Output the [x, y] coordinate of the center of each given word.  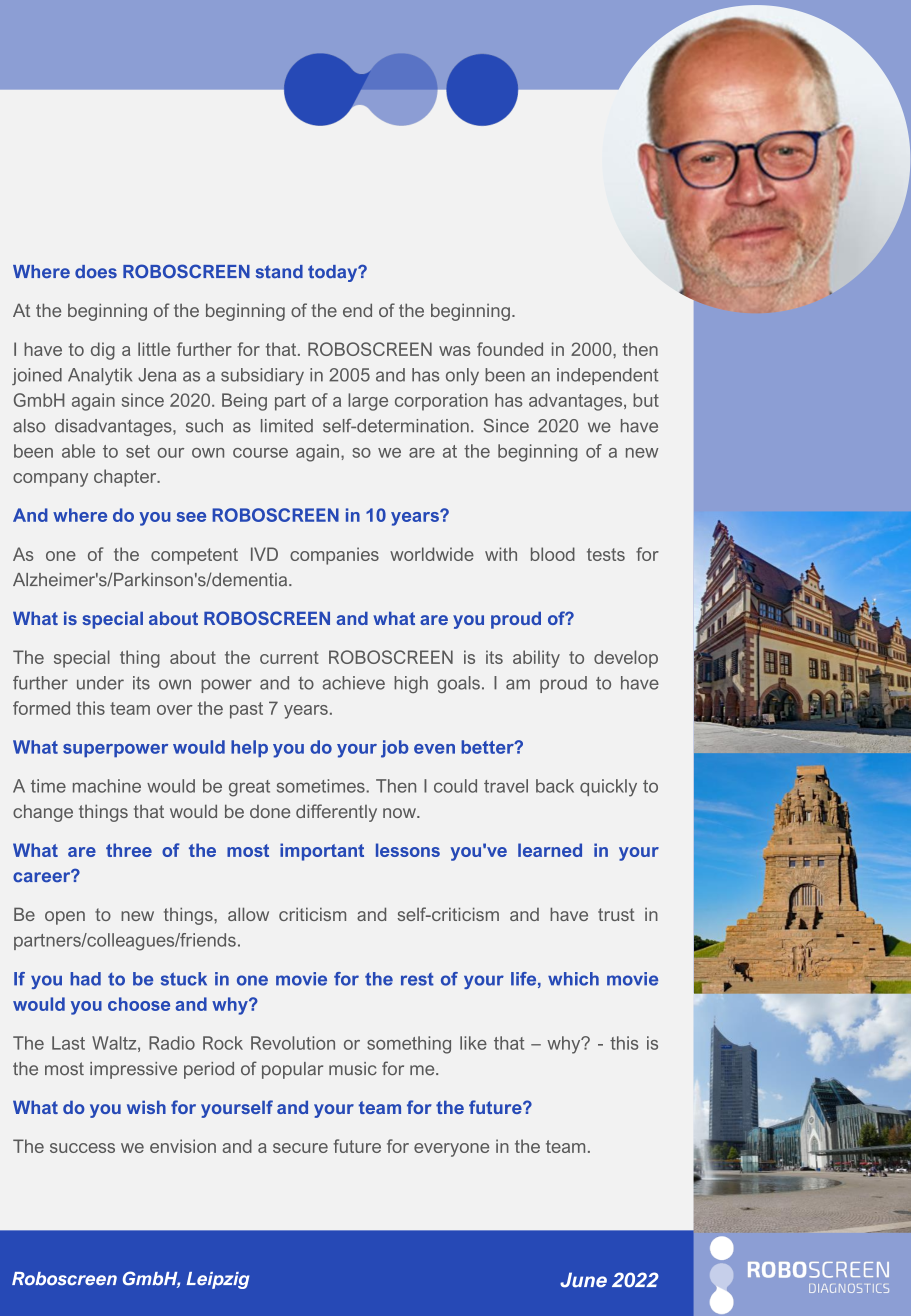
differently [336, 813]
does [96, 272]
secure [300, 1148]
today [334, 273]
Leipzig [218, 1280]
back [555, 786]
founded [510, 349]
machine [107, 786]
